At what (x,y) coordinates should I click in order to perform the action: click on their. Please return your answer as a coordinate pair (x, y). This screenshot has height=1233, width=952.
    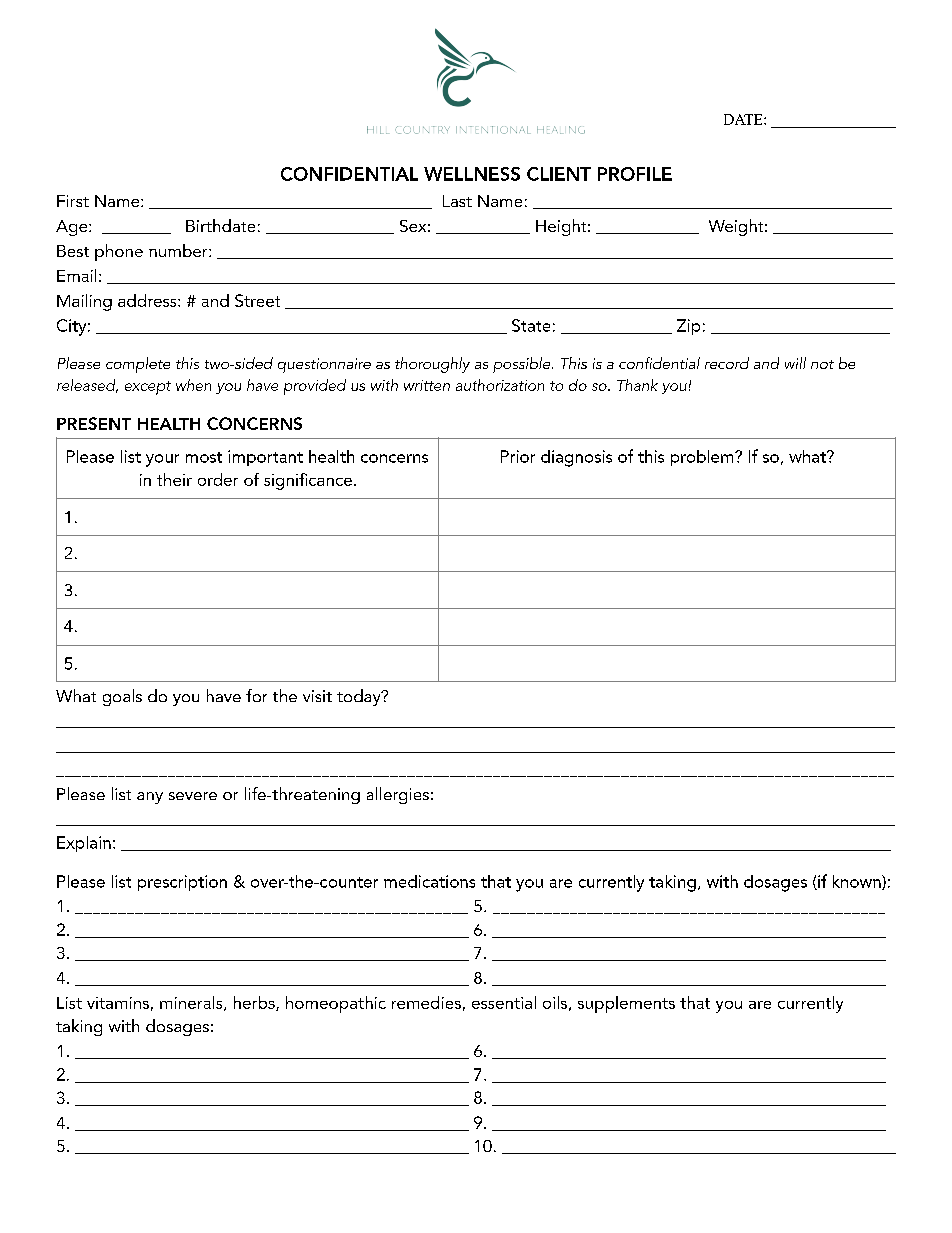
    Looking at the image, I should click on (174, 479).
